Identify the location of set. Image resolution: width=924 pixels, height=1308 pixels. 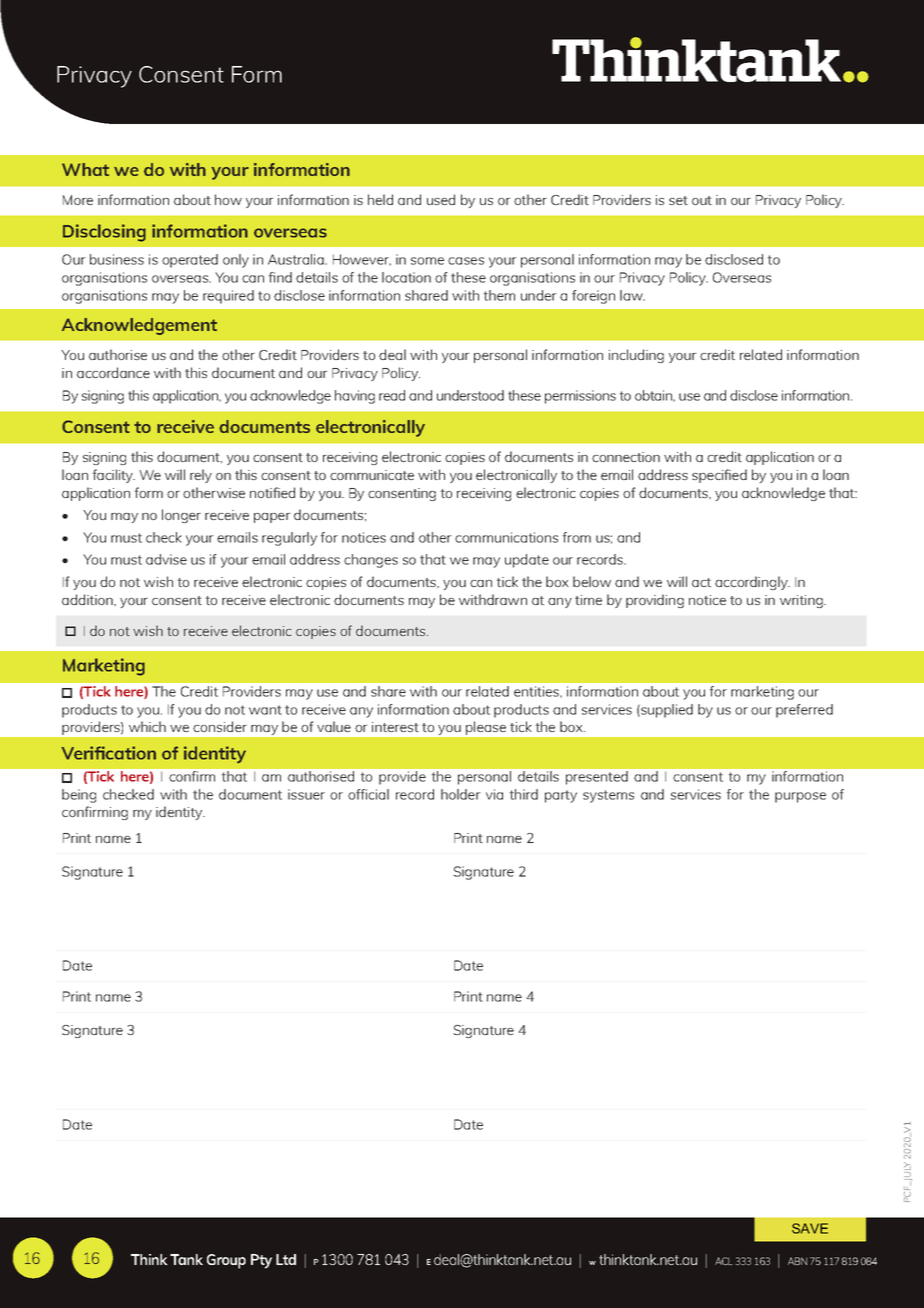
(678, 200).
